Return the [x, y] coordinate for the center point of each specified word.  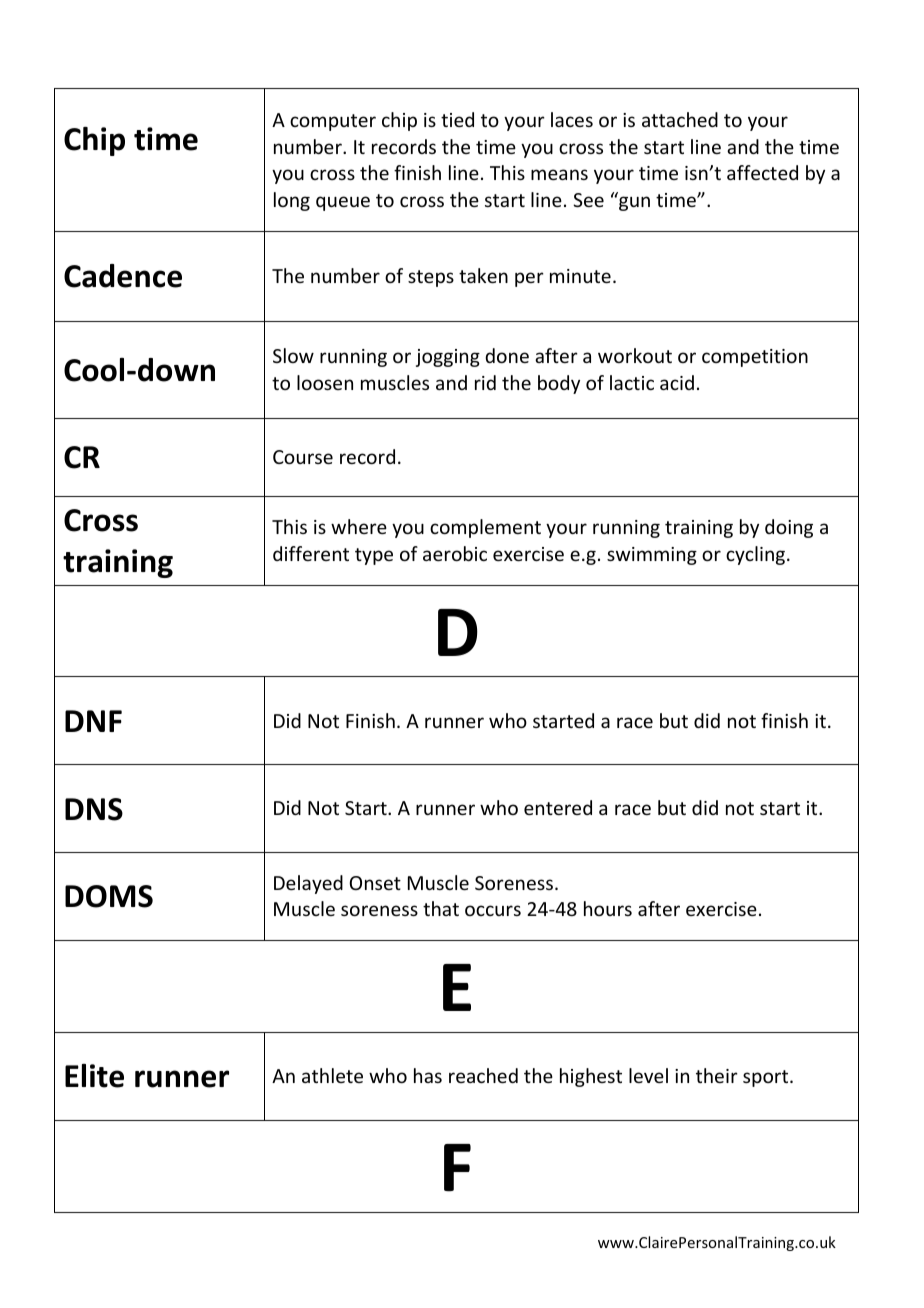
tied [457, 119]
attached [680, 119]
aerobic [455, 553]
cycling [757, 555]
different [311, 553]
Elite [94, 1076]
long [292, 201]
